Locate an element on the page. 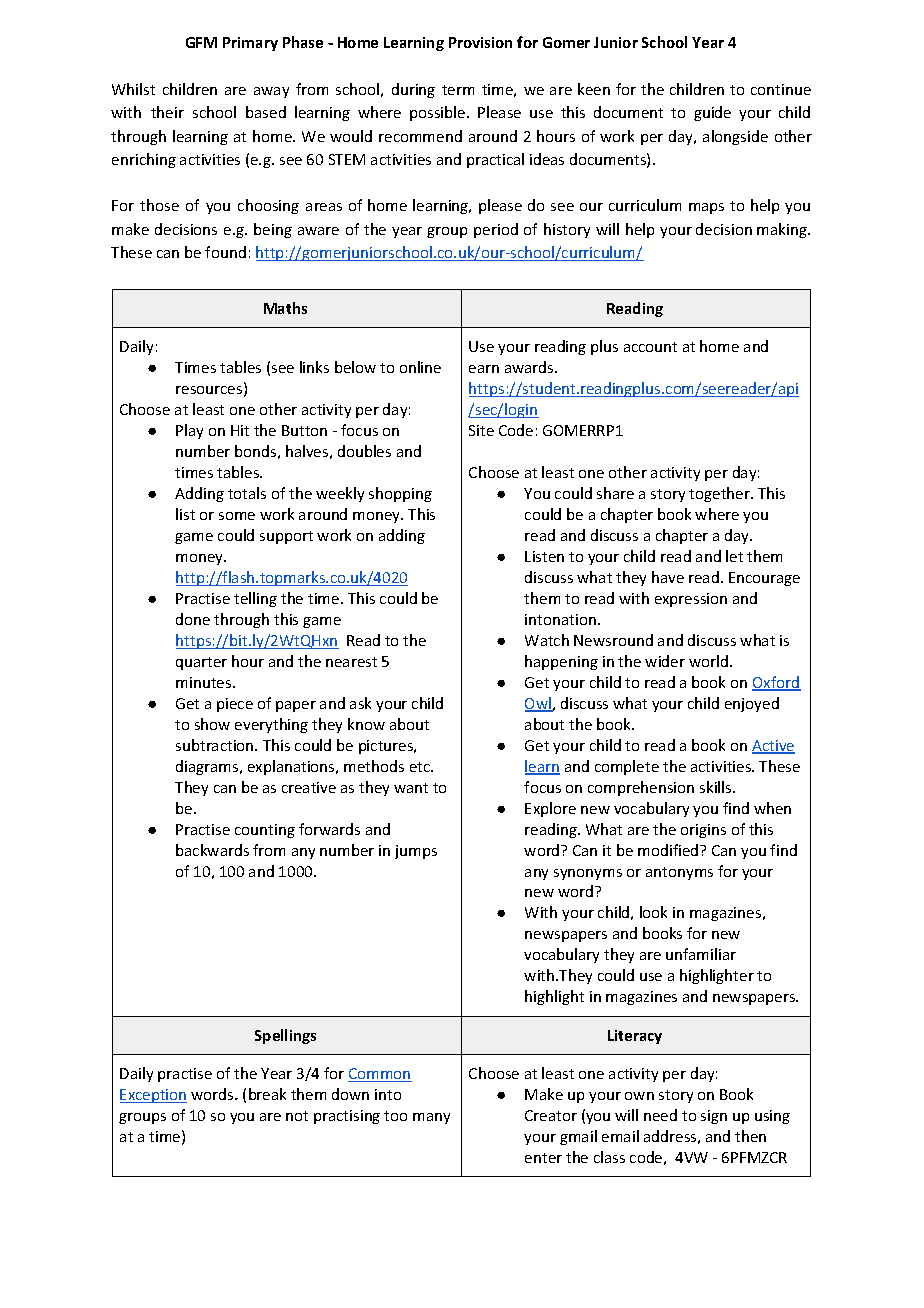 Image resolution: width=924 pixels, height=1308 pixels. done is located at coordinates (193, 619).
